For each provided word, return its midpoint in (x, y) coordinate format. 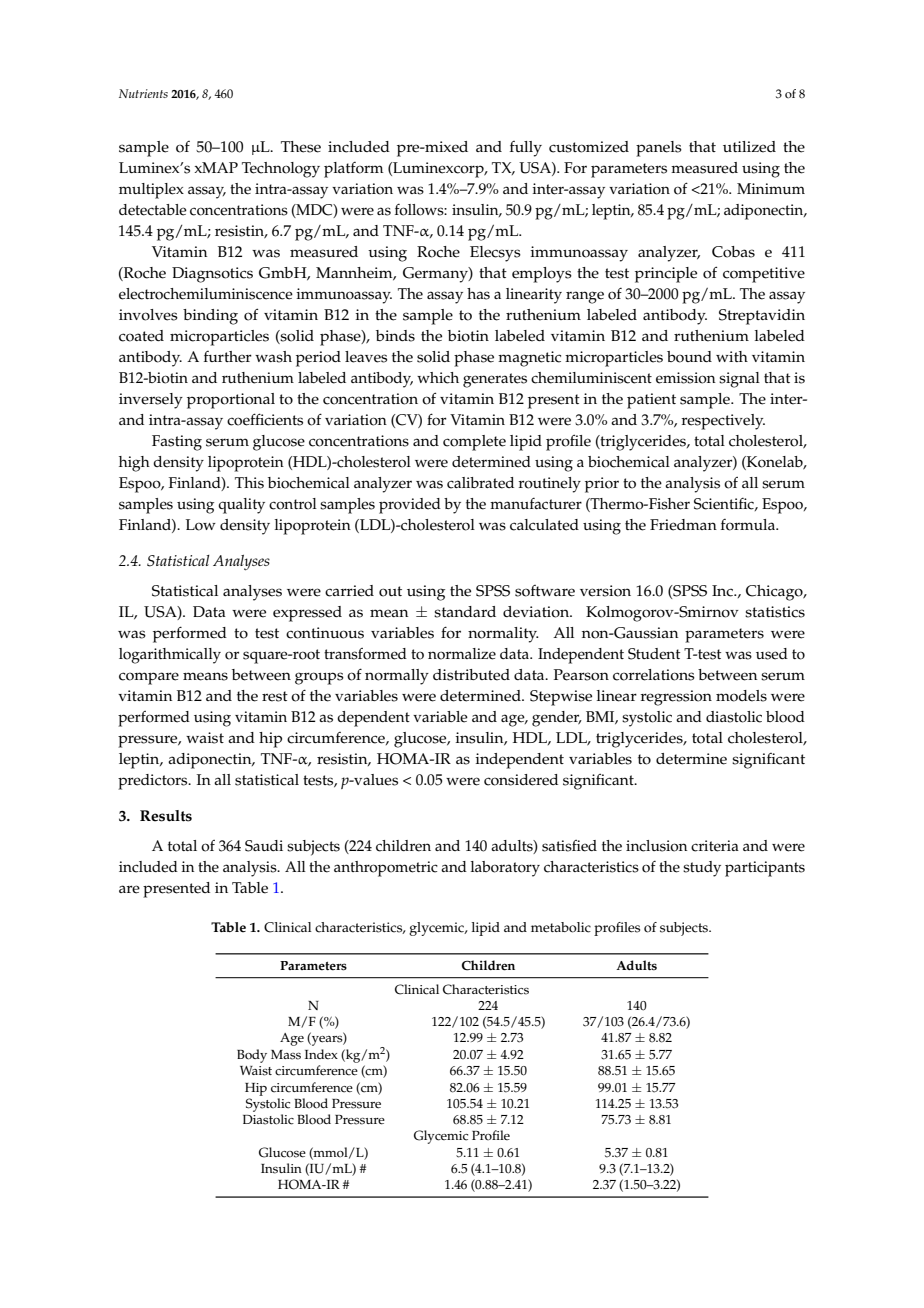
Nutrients (143, 93)
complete (474, 443)
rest (275, 696)
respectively (723, 422)
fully (526, 149)
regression (676, 698)
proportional (231, 401)
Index (321, 1054)
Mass (286, 1055)
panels (659, 149)
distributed (471, 675)
